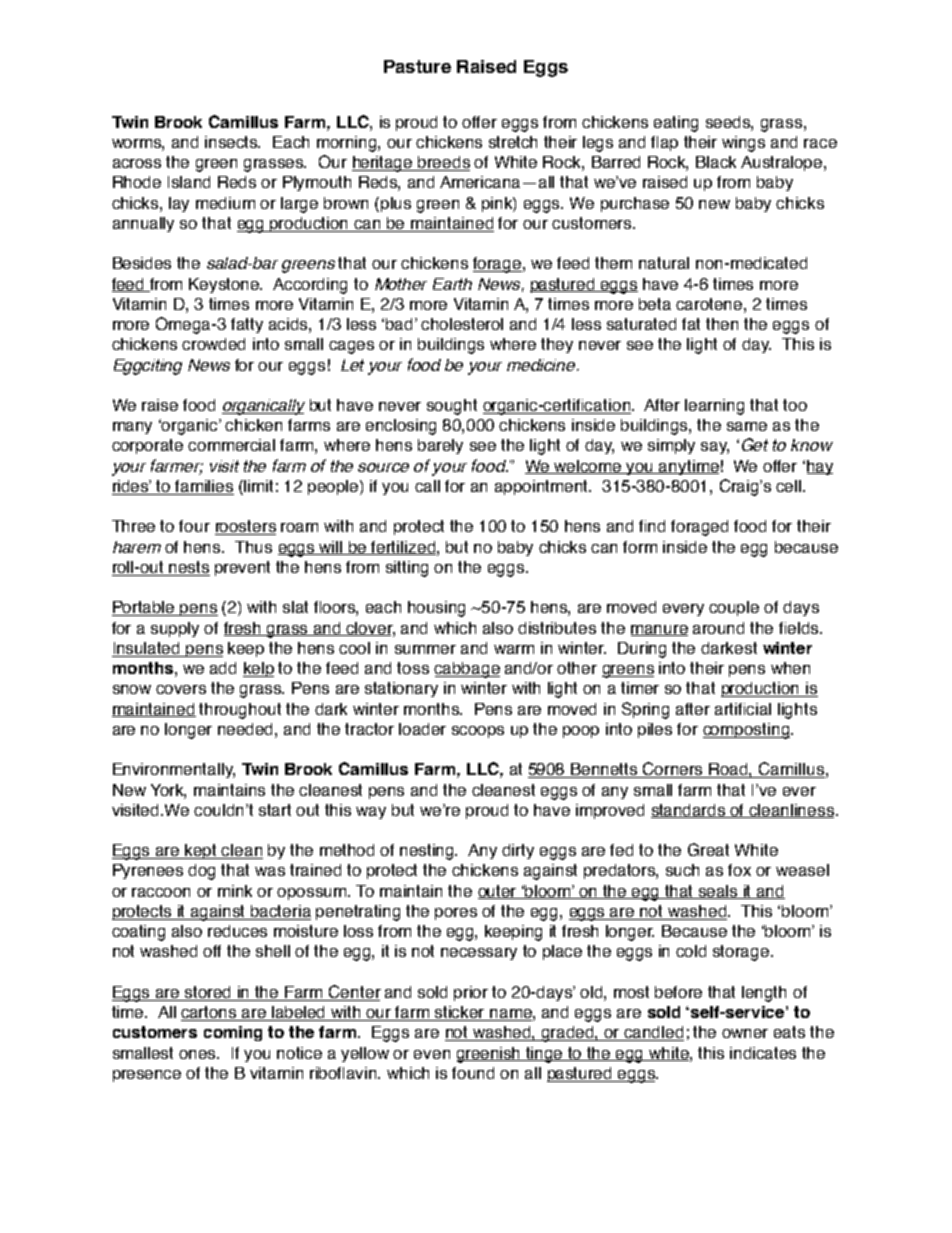 The height and width of the document is (1233, 952). I want to click on breeds, so click(443, 163).
